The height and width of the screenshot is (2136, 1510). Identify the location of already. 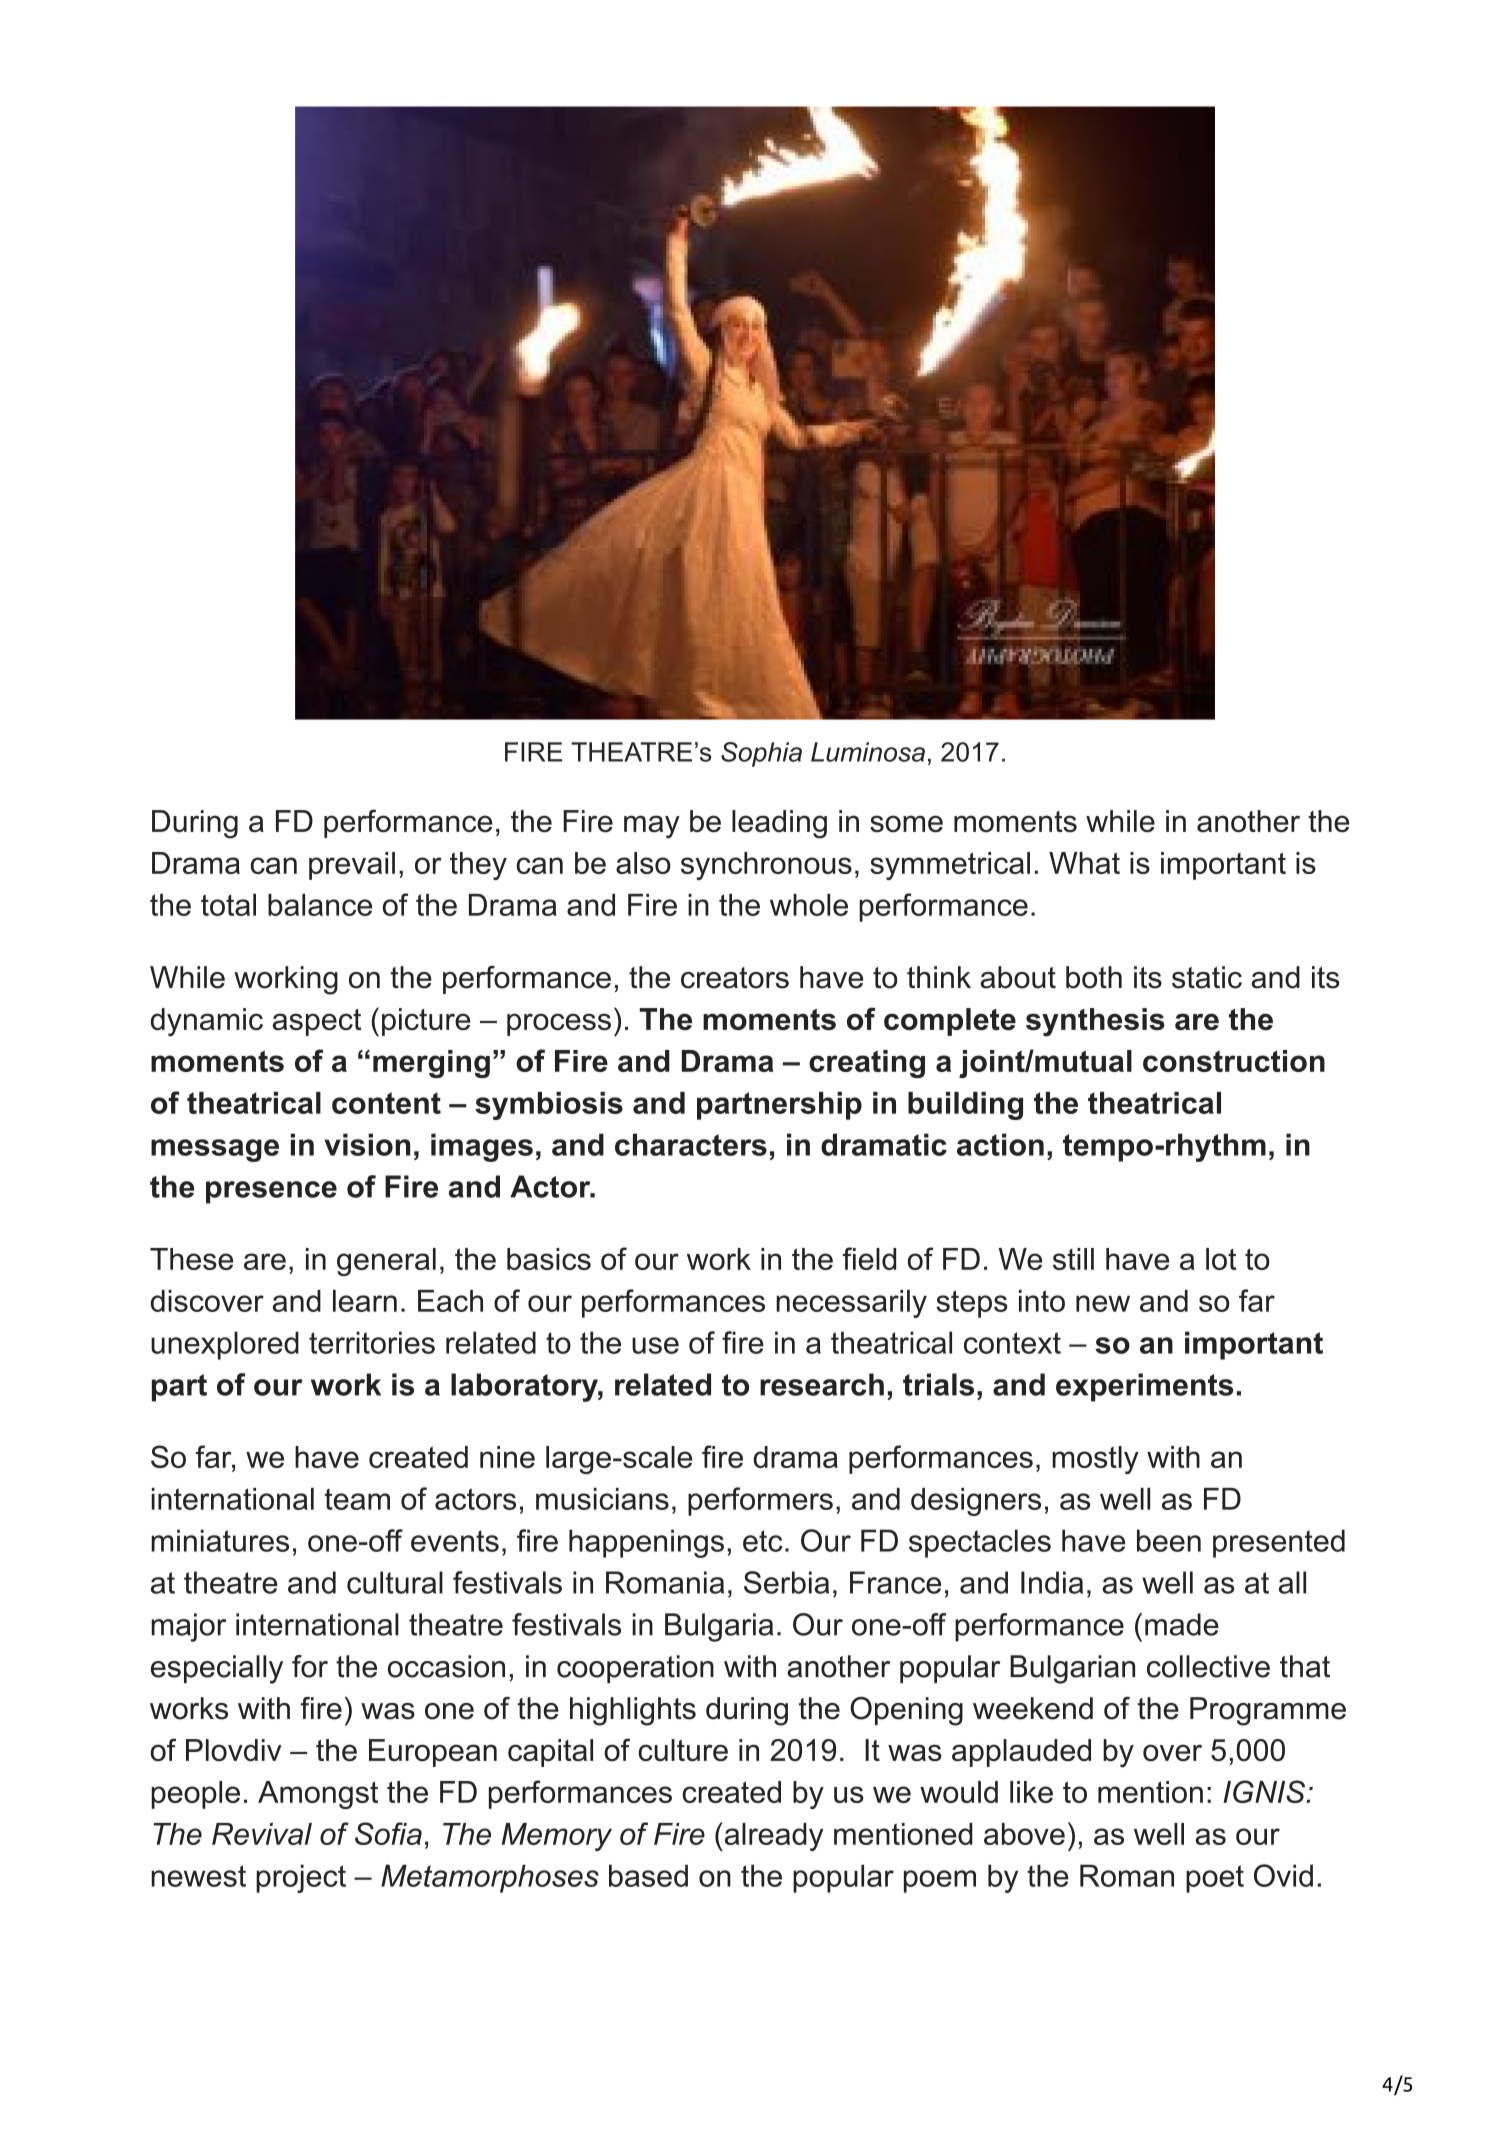
(772, 1836).
